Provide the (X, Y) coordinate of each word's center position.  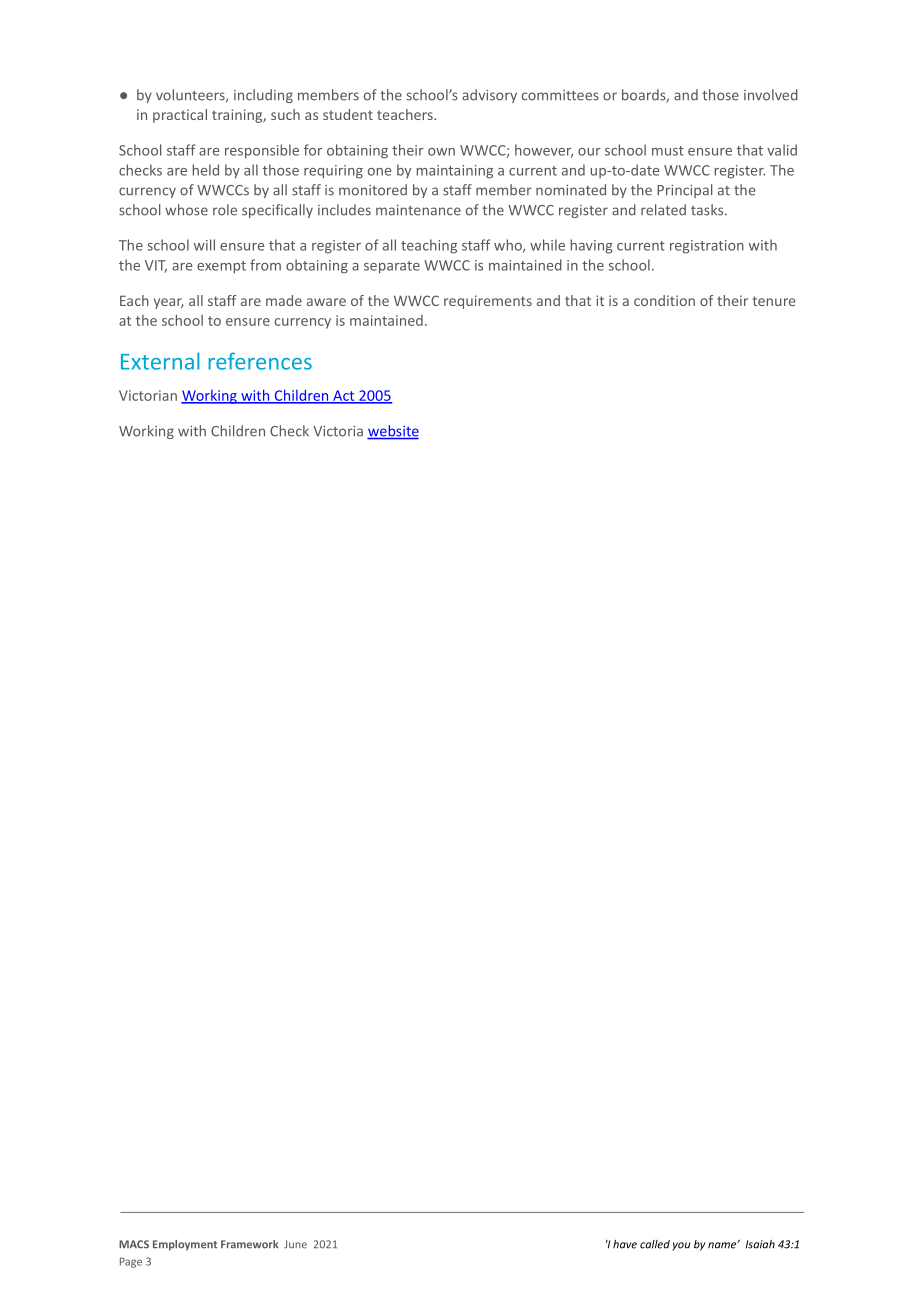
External (160, 361)
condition (664, 300)
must (668, 151)
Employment (185, 1245)
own (441, 152)
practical (180, 116)
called (655, 1244)
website (393, 432)
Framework (249, 1244)
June (295, 1244)
